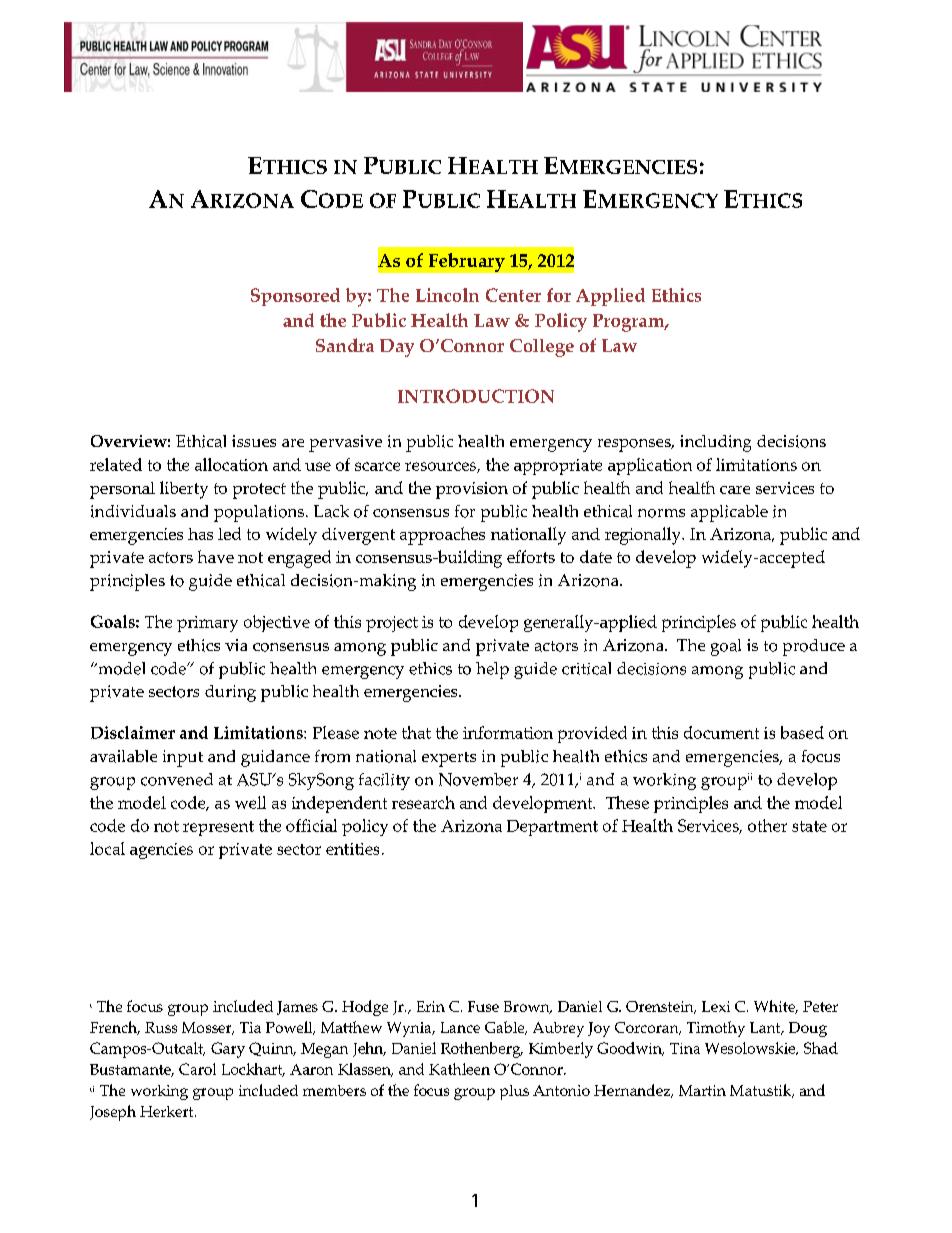  I want to click on during, so click(230, 693).
